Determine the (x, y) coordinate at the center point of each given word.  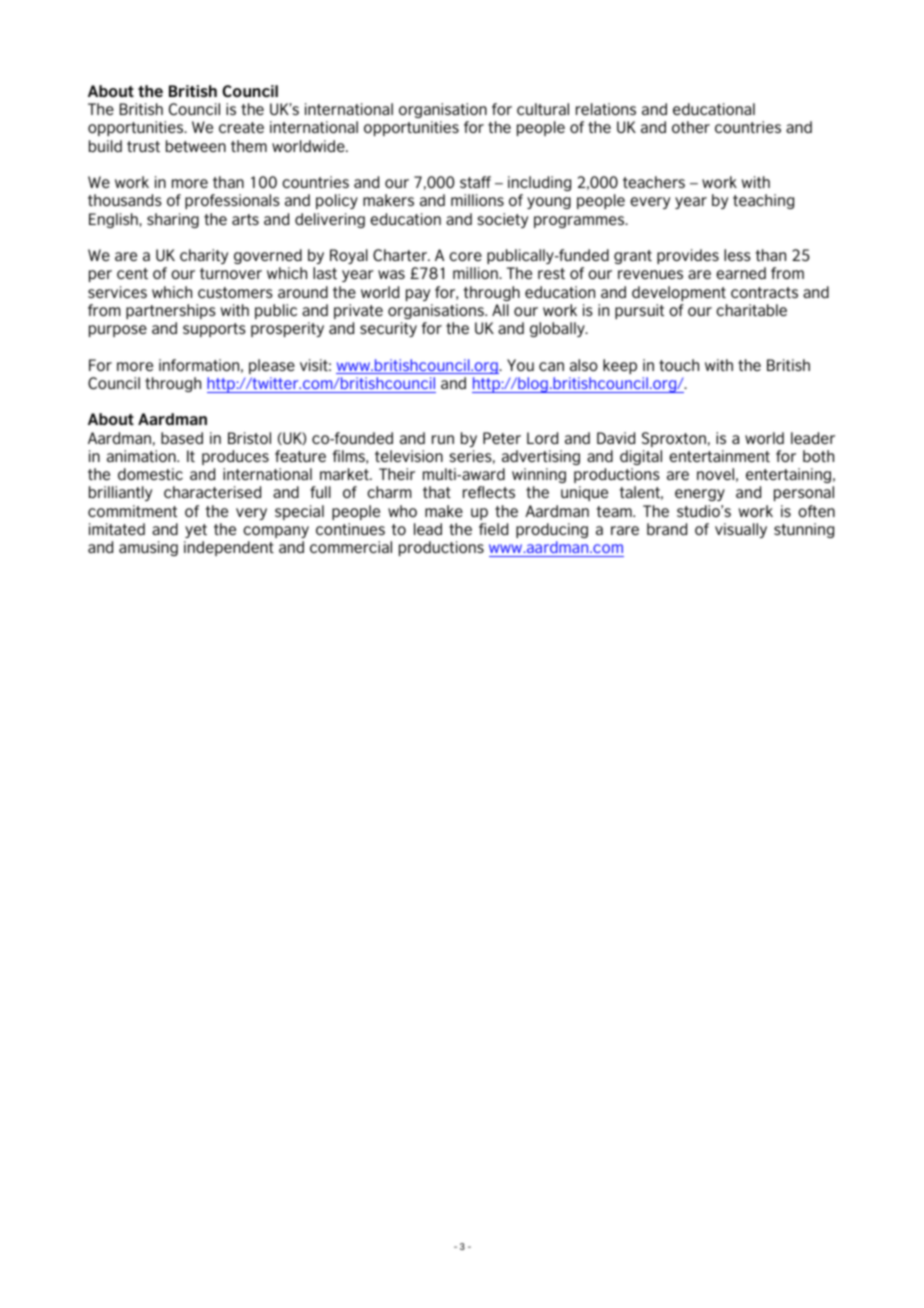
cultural (543, 109)
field (493, 529)
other (691, 127)
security (388, 329)
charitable (751, 310)
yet (196, 531)
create (241, 127)
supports (214, 330)
